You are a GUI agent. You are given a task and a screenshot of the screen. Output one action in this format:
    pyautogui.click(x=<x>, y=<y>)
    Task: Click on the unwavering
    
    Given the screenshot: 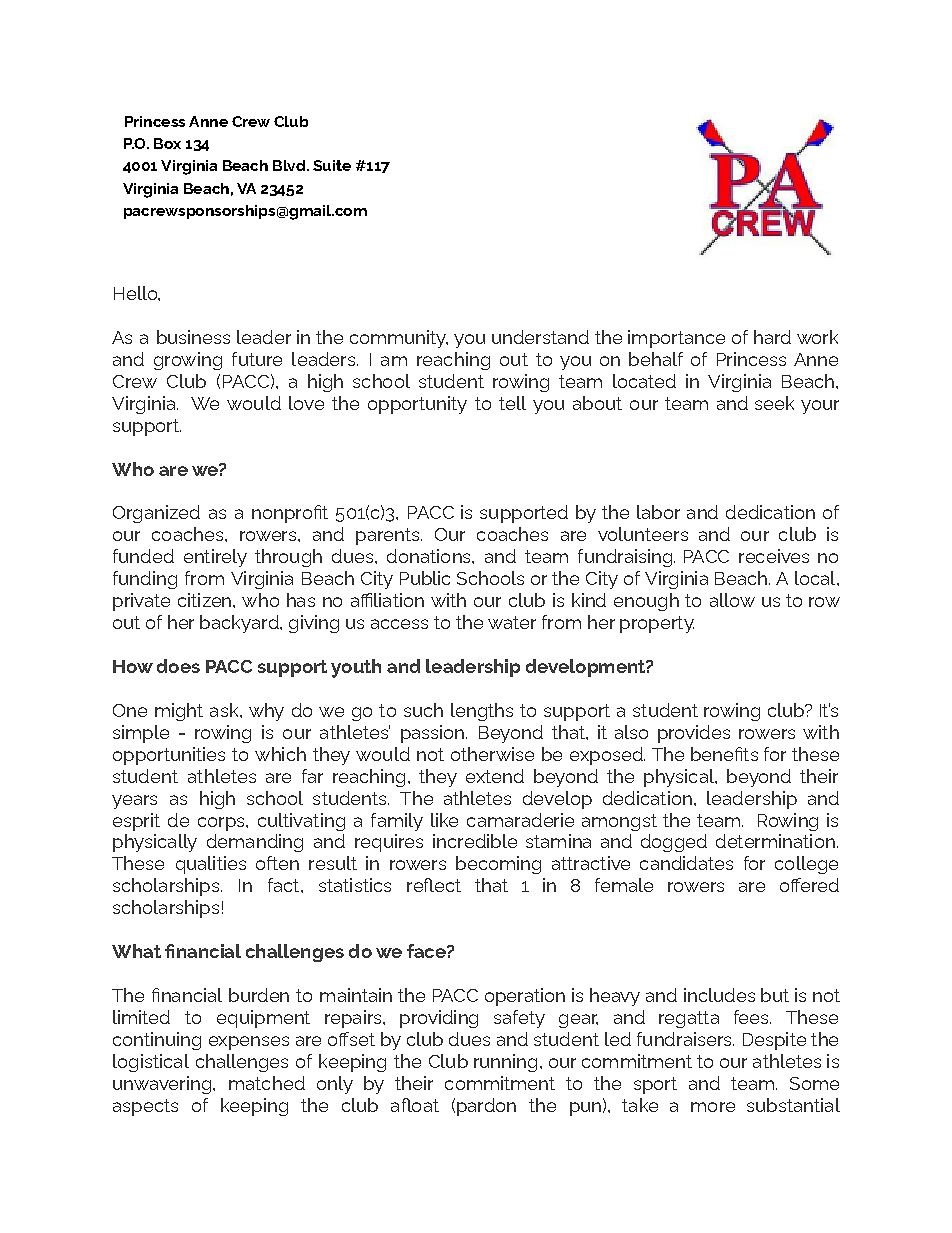 What is the action you would take?
    pyautogui.click(x=162, y=1085)
